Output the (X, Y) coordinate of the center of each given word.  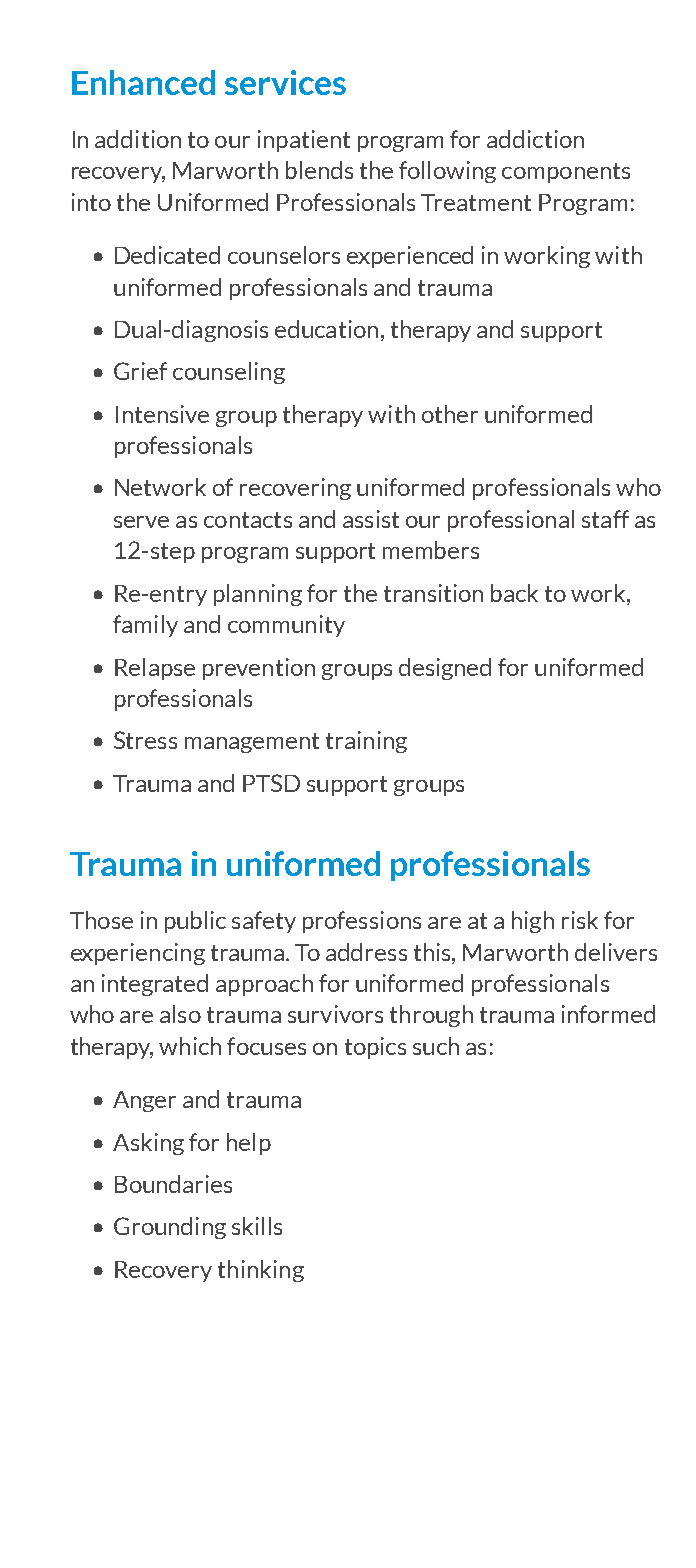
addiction (535, 139)
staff (605, 519)
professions (362, 922)
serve (141, 522)
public (195, 922)
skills (257, 1226)
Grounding (170, 1228)
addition (138, 139)
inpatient (304, 141)
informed (608, 1014)
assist (371, 519)
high (533, 922)
